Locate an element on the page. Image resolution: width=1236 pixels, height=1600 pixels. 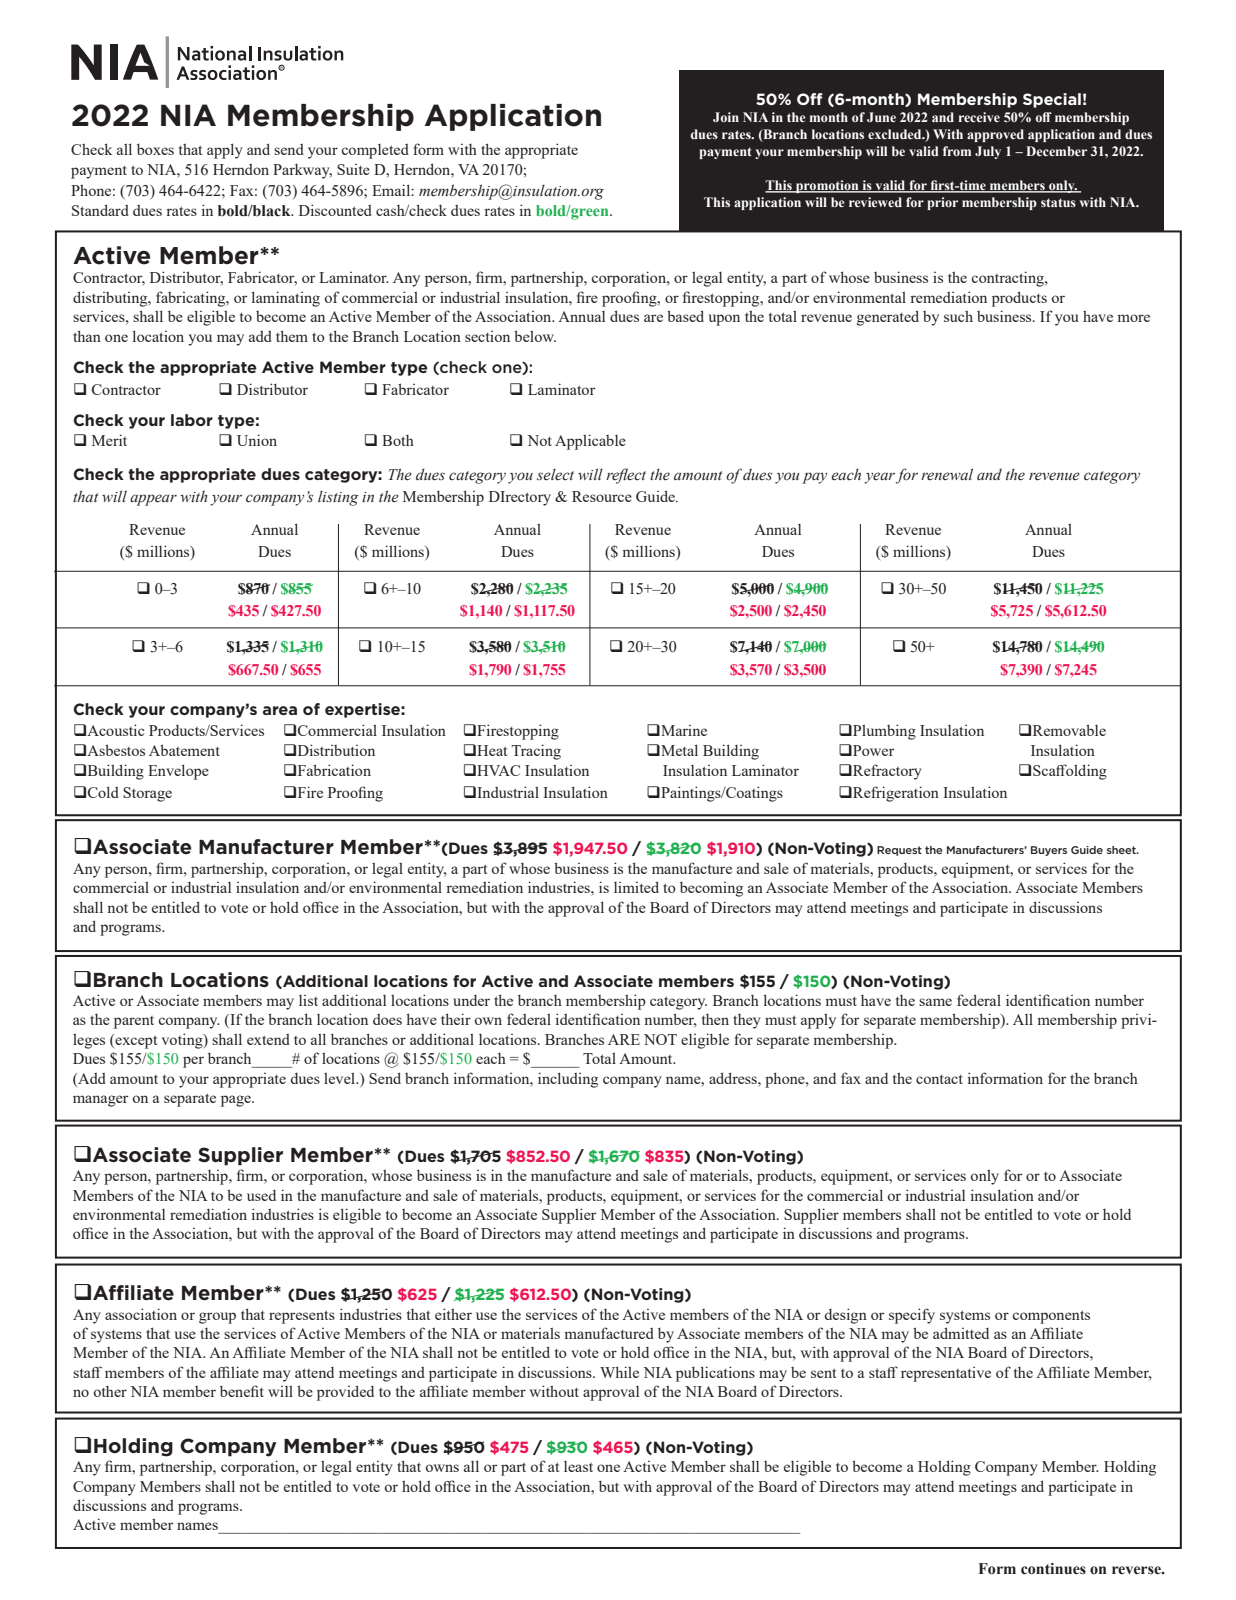
Join is located at coordinates (726, 117).
